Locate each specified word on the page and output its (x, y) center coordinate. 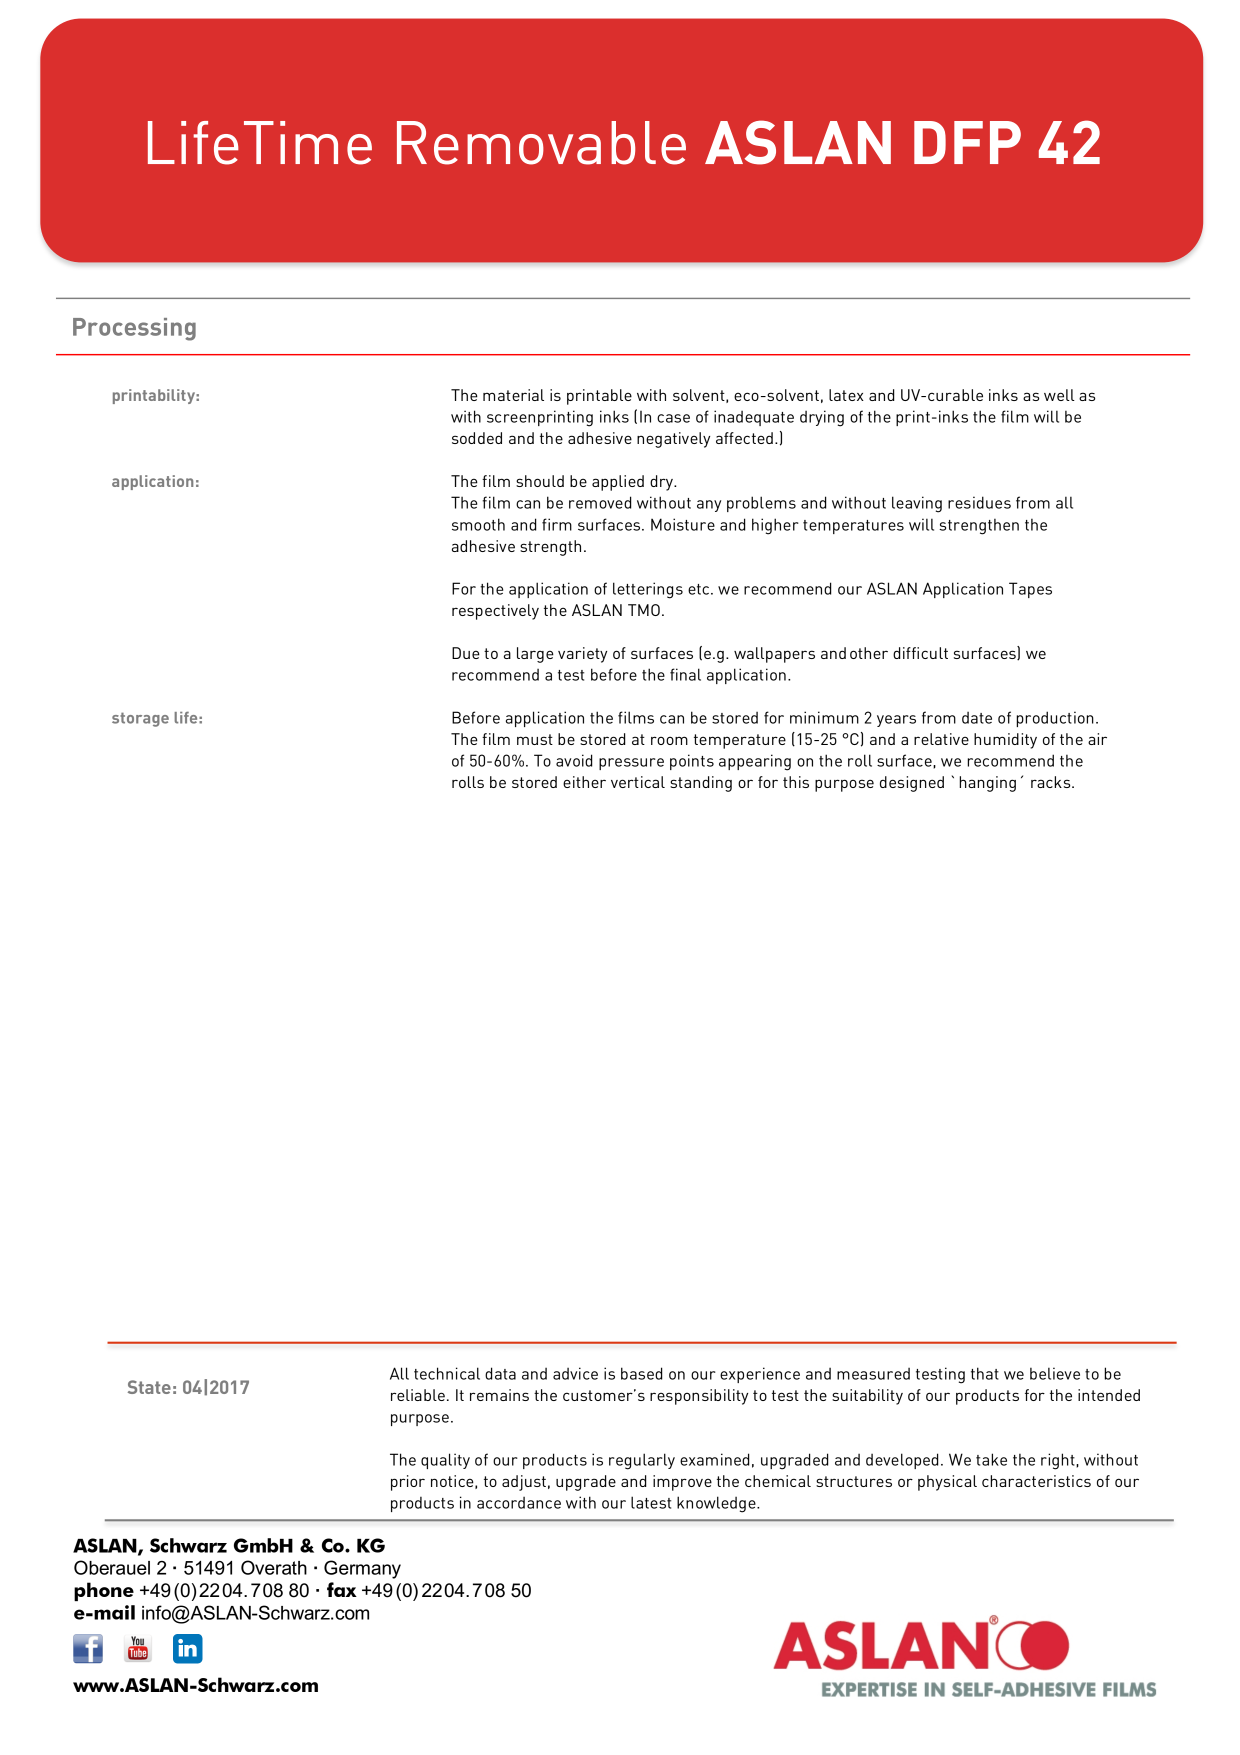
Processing (134, 329)
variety (582, 655)
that (985, 1373)
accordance (519, 1503)
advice (575, 1373)
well (1059, 395)
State (149, 1387)
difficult (920, 653)
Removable (541, 143)
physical (947, 1483)
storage (140, 719)
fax (342, 1589)
